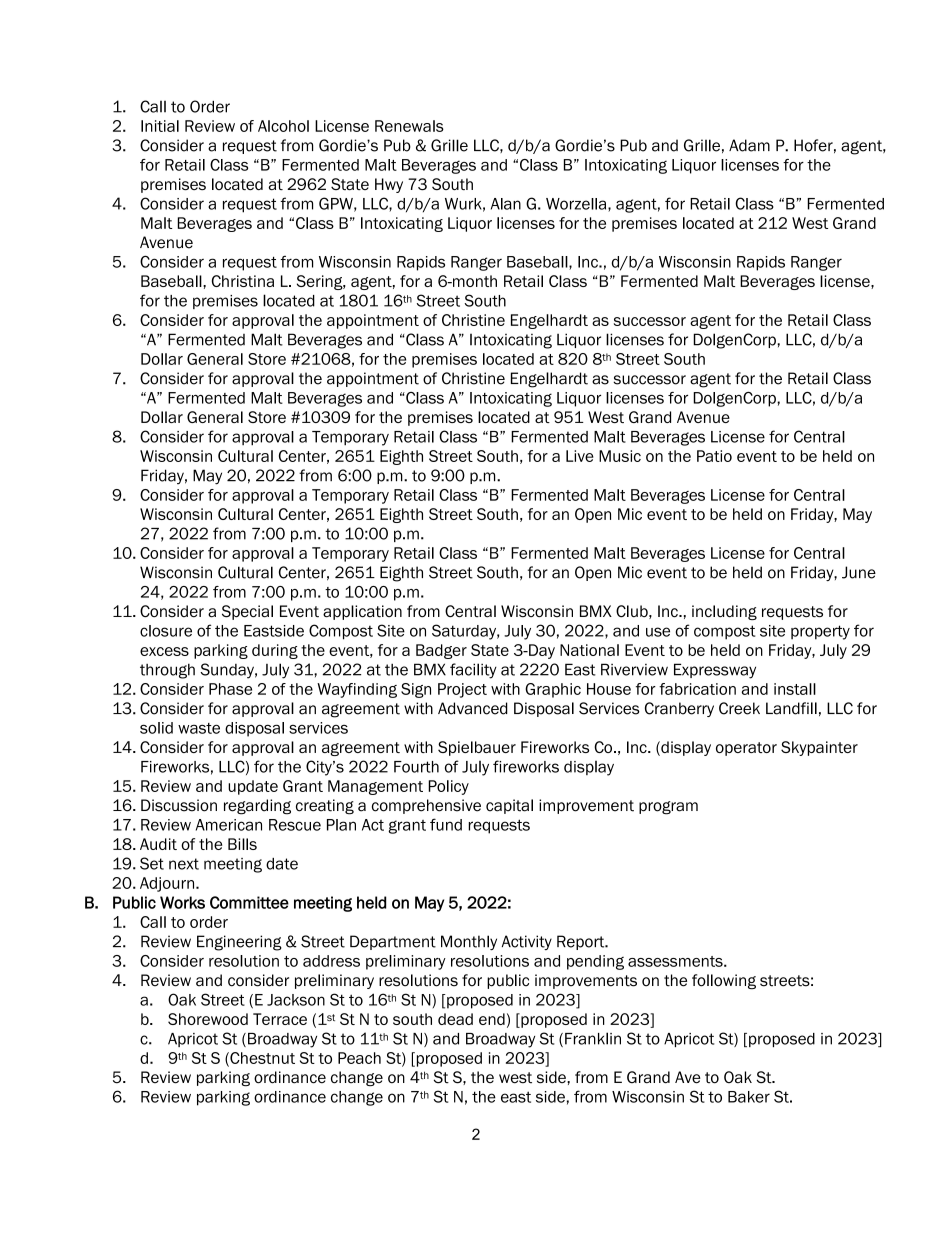 This screenshot has width=952, height=1233. Describe the element at coordinates (749, 145) in the screenshot. I see `Adam` at that location.
